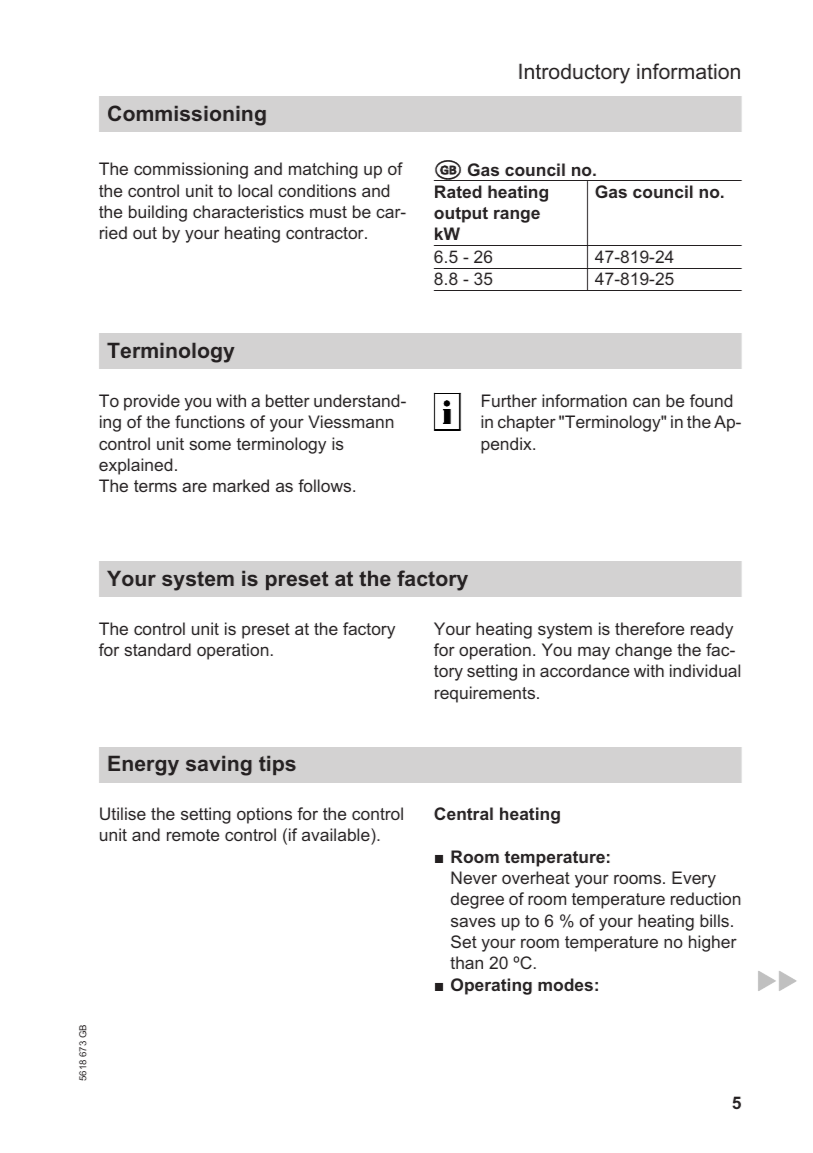 The width and height of the screenshot is (813, 1153). What do you see at coordinates (649, 628) in the screenshot?
I see `therefore` at bounding box center [649, 628].
